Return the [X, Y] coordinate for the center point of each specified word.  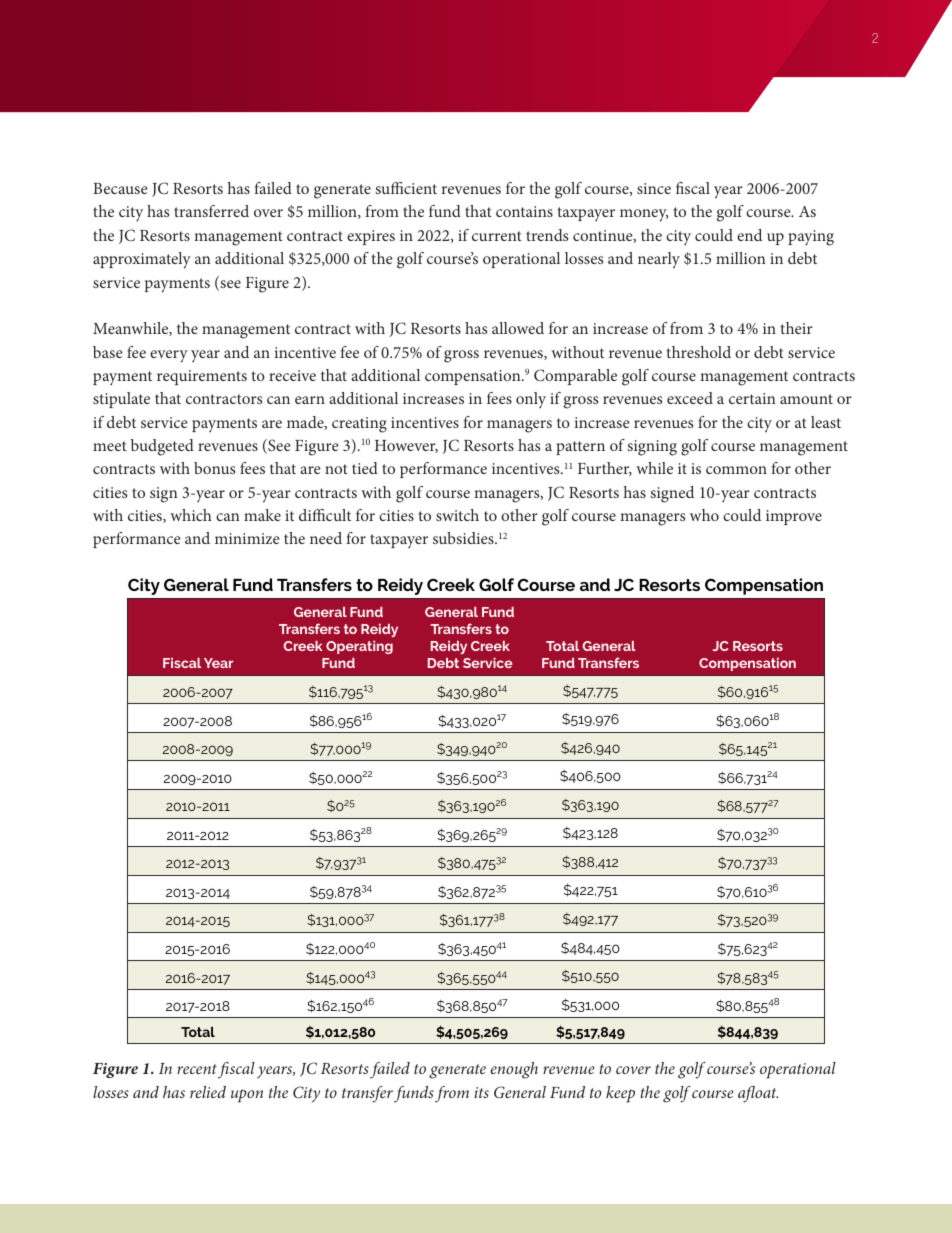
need [326, 538]
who [704, 515]
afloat [758, 1094]
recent [197, 1069]
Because [120, 188]
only [531, 400]
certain [752, 398]
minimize [247, 538]
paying [811, 238]
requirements [202, 377]
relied [208, 1092]
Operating [359, 647]
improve [794, 517]
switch [457, 515]
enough [514, 1070]
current [497, 236]
